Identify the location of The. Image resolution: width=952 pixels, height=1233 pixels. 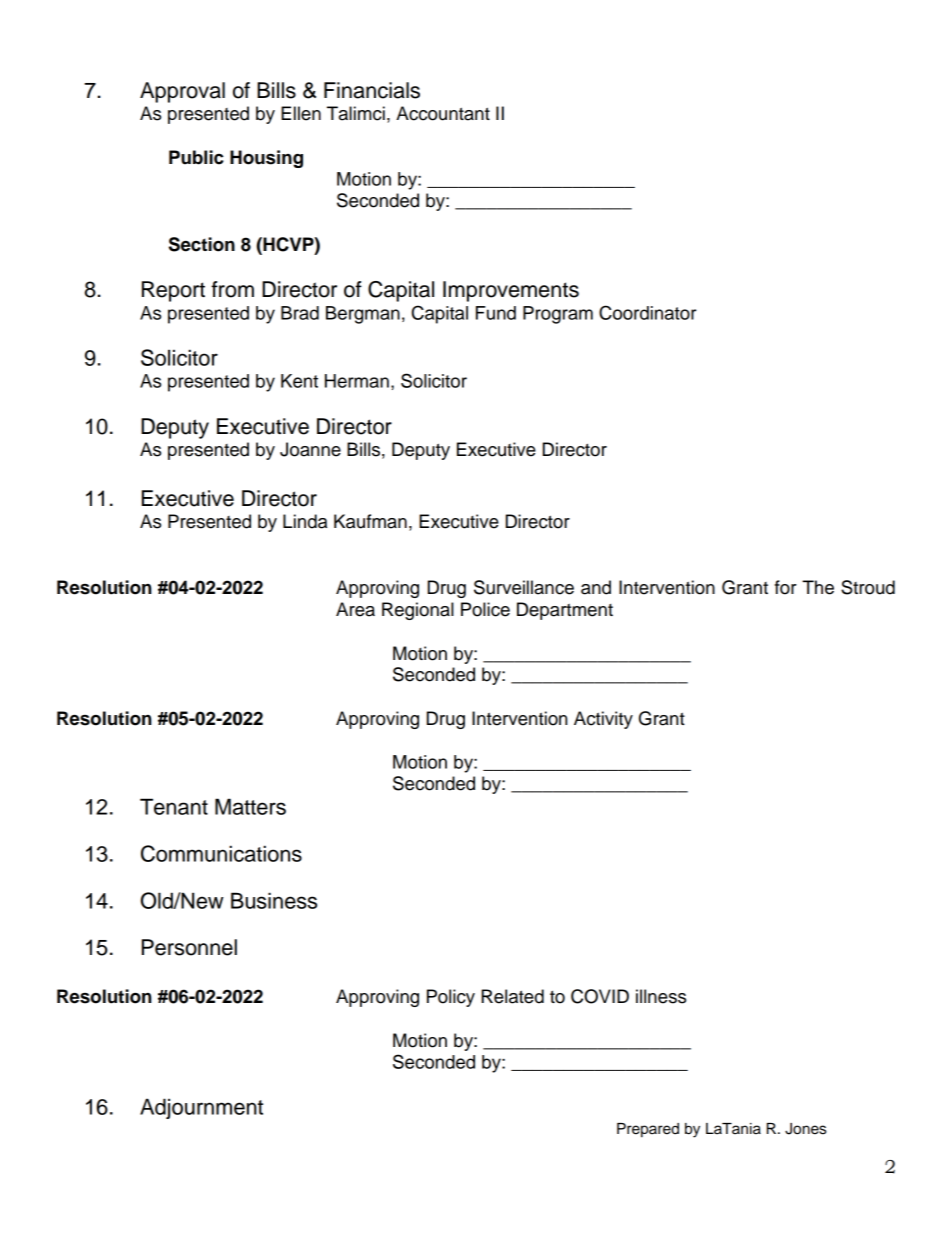
(818, 587).
